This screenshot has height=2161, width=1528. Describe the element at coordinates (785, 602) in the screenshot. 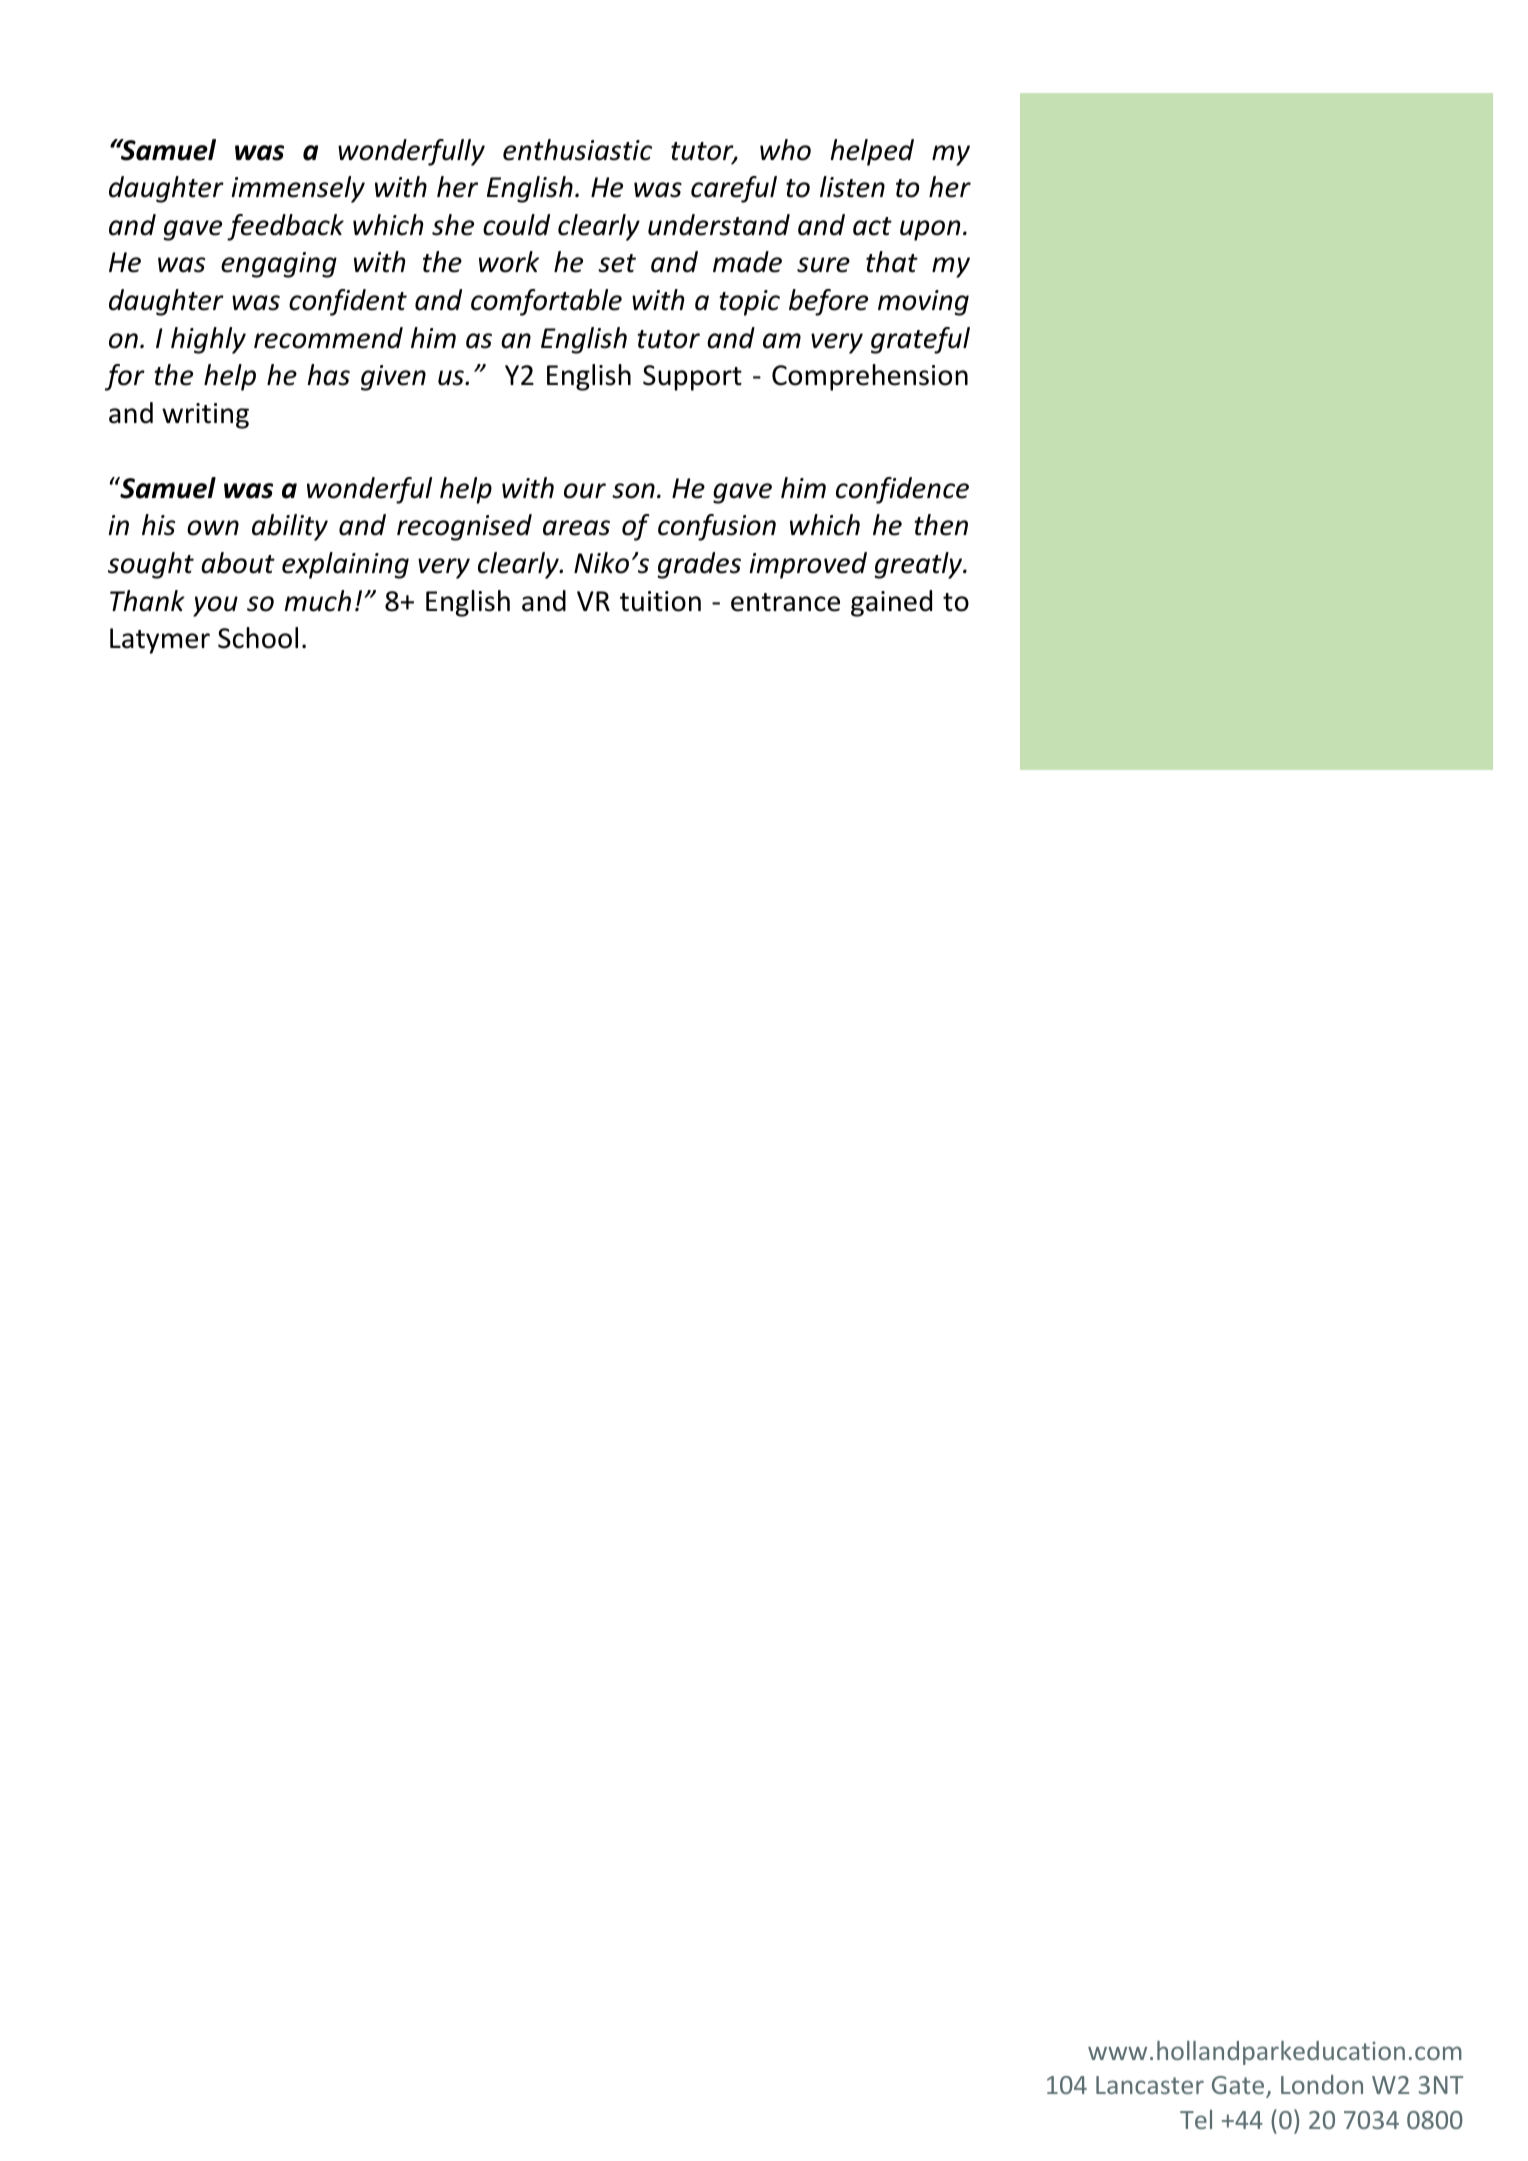

I see `entrance` at that location.
